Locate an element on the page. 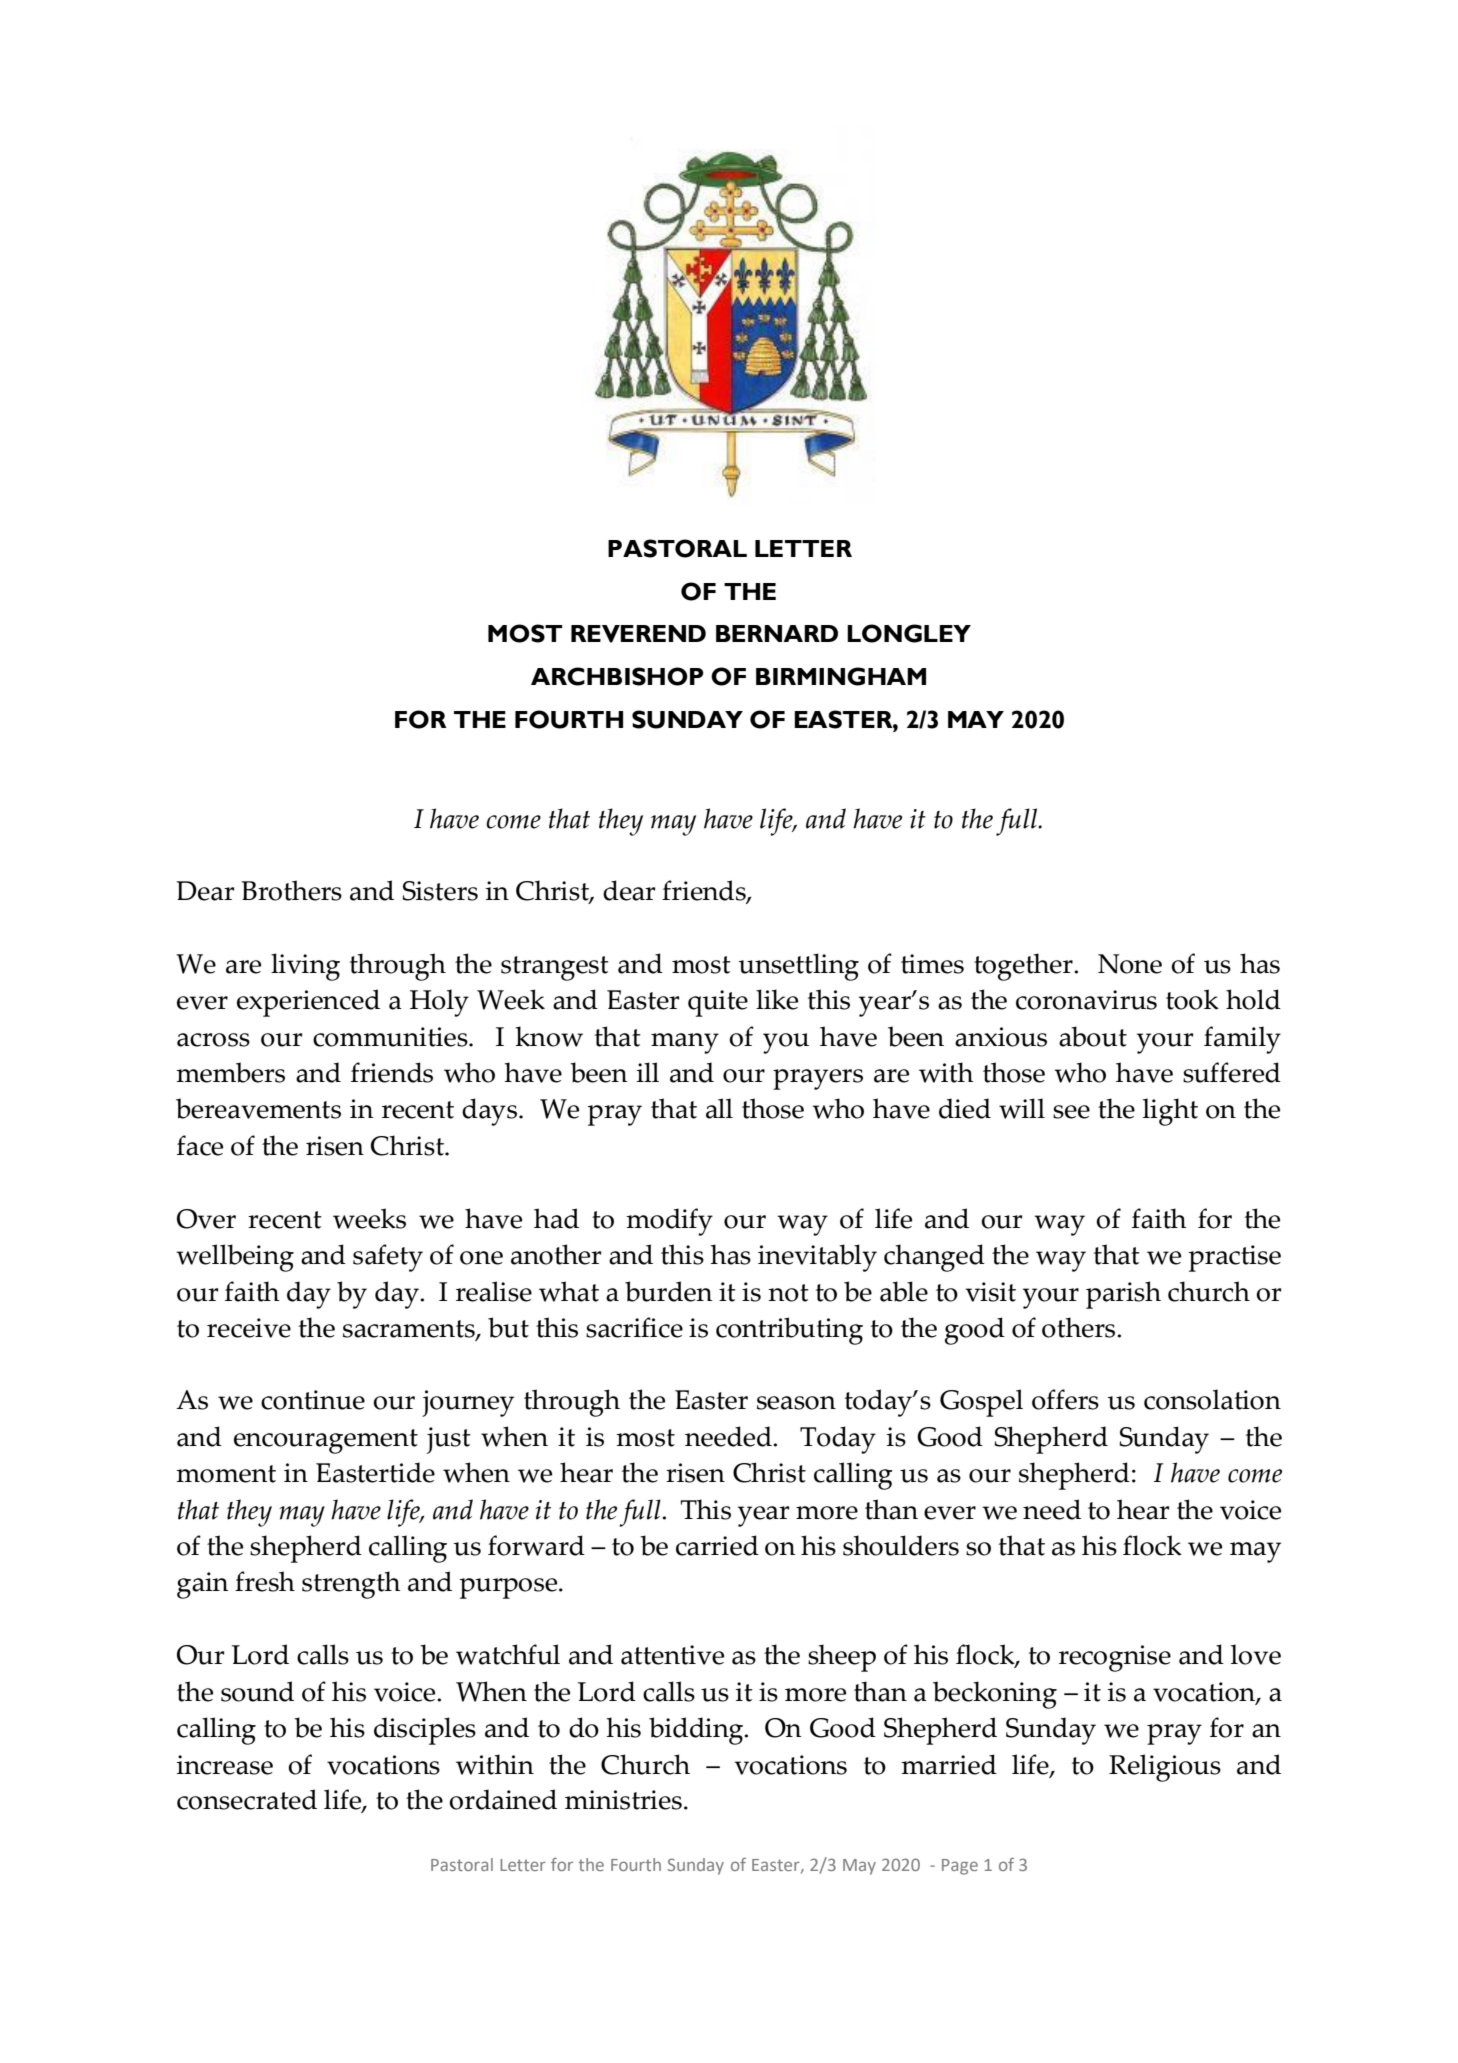 This image has height=2063, width=1458. modify is located at coordinates (669, 1222).
